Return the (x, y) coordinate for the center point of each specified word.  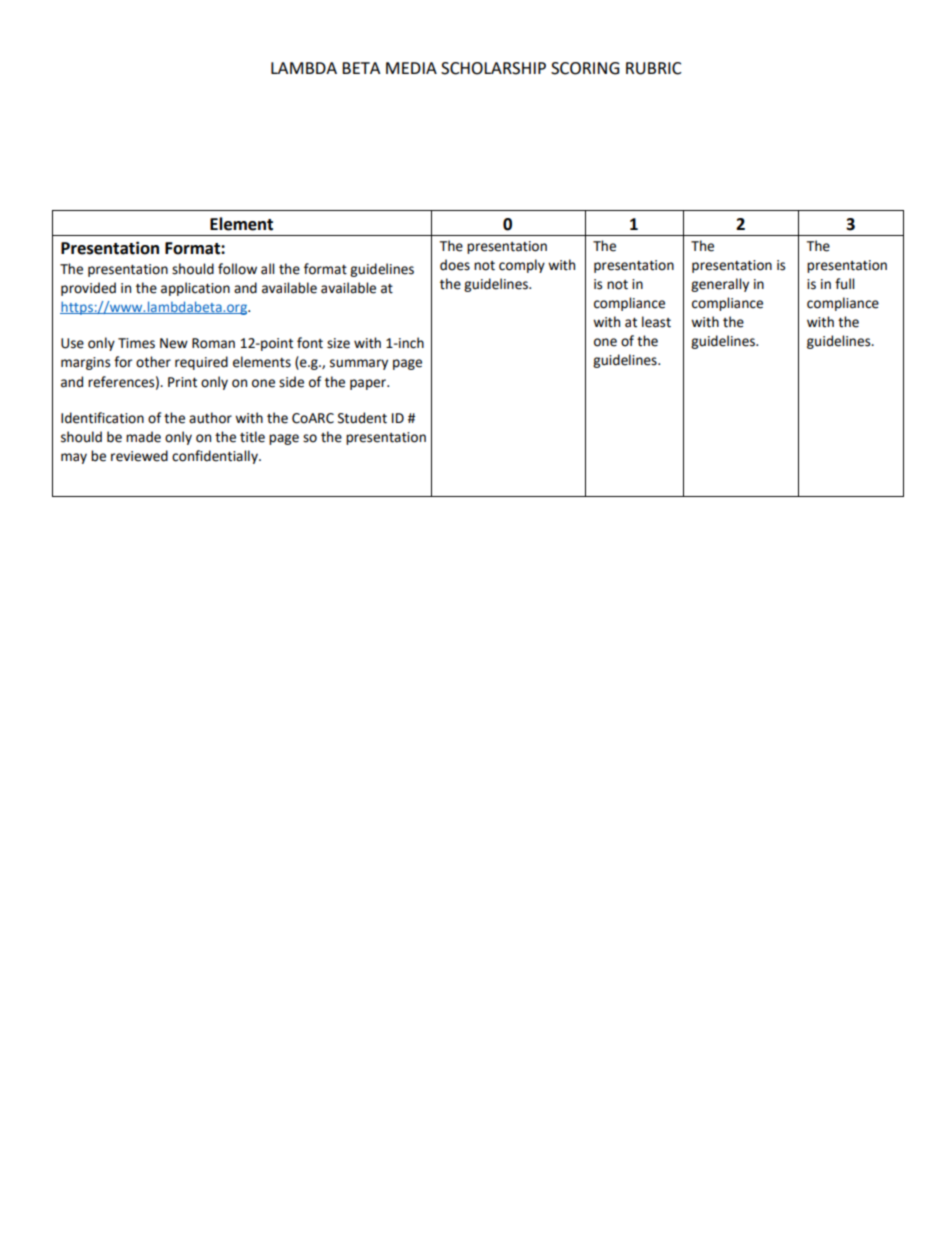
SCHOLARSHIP (493, 68)
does (455, 265)
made (143, 437)
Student (362, 418)
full (844, 284)
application (195, 289)
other (153, 362)
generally (720, 285)
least (656, 322)
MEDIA (411, 68)
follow (237, 269)
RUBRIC (654, 68)
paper (369, 384)
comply (522, 266)
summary (359, 364)
